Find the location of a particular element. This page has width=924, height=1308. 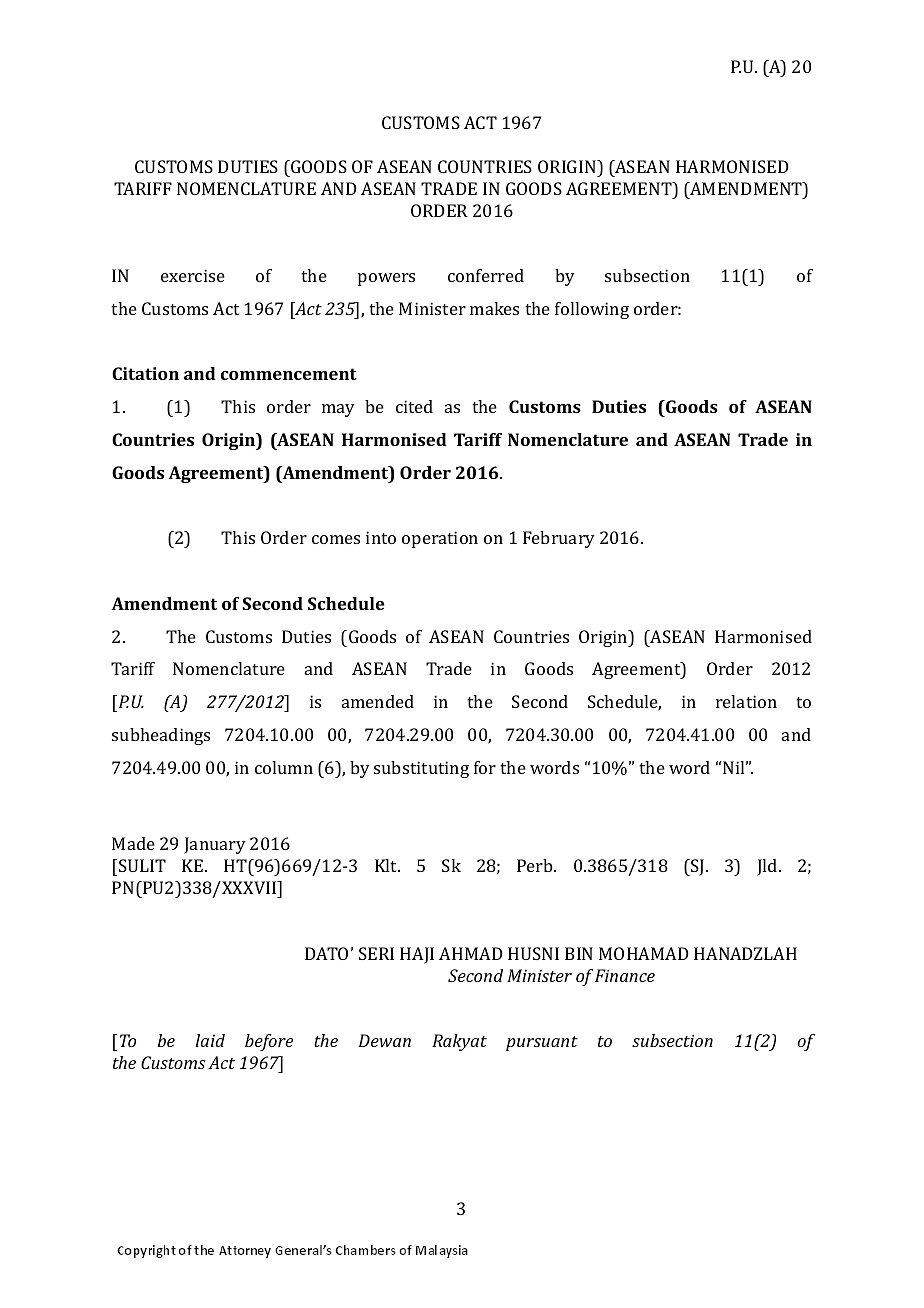

following is located at coordinates (592, 310).
